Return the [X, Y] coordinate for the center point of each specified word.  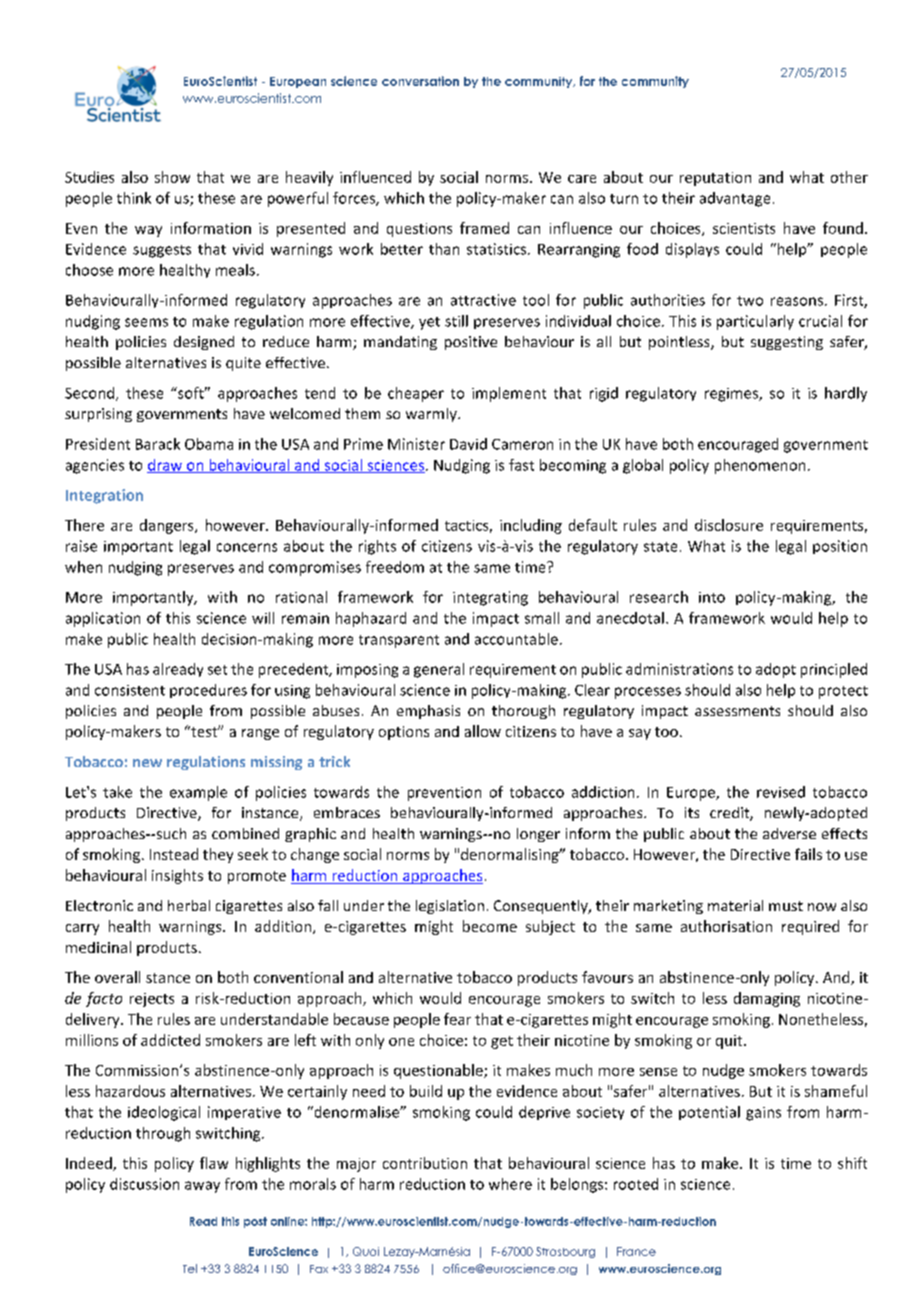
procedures [208, 691]
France [636, 1251]
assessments [737, 711]
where [510, 1184]
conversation [420, 81]
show [172, 177]
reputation [715, 179]
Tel [190, 1268]
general [439, 670]
